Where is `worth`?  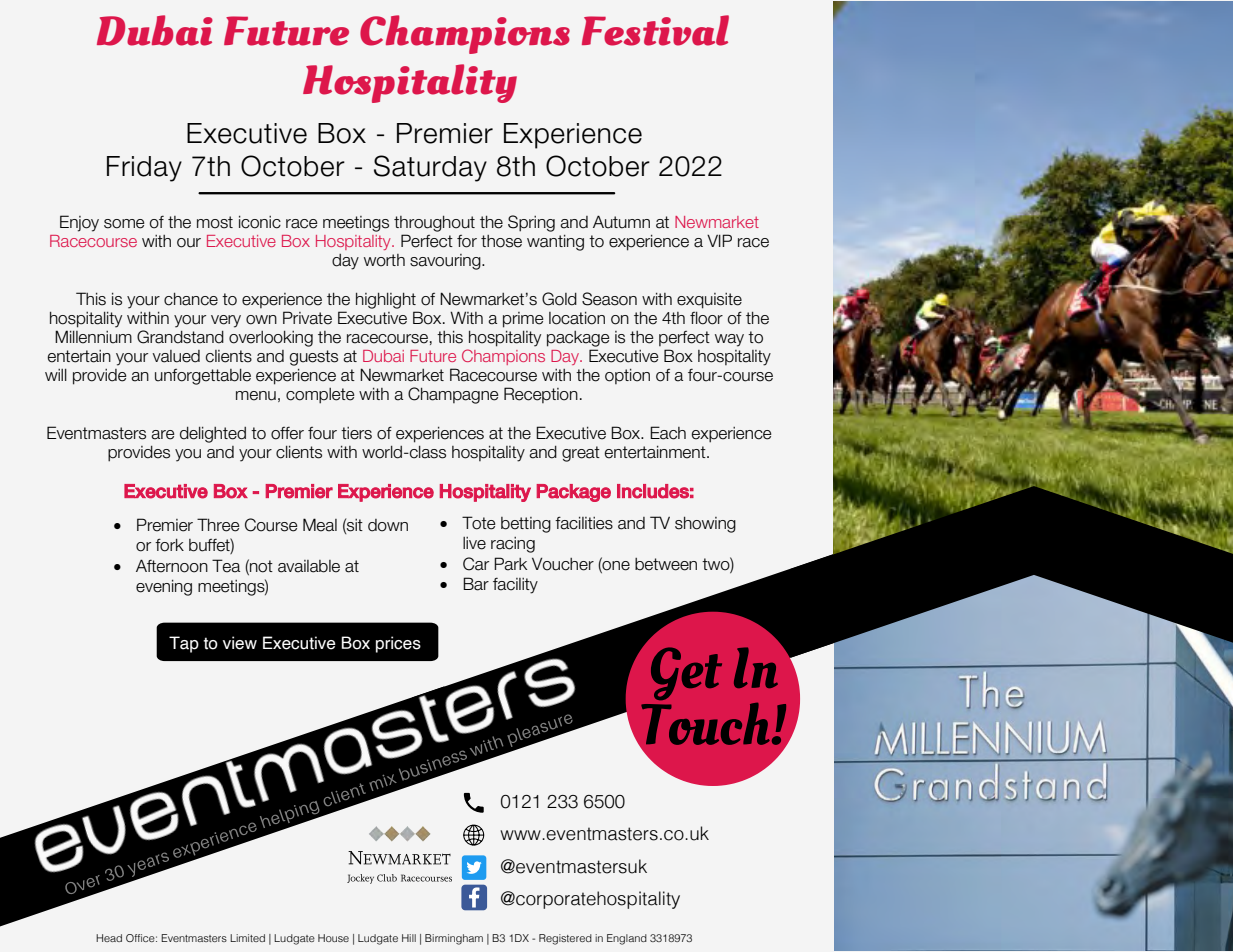
worth is located at coordinates (384, 260).
